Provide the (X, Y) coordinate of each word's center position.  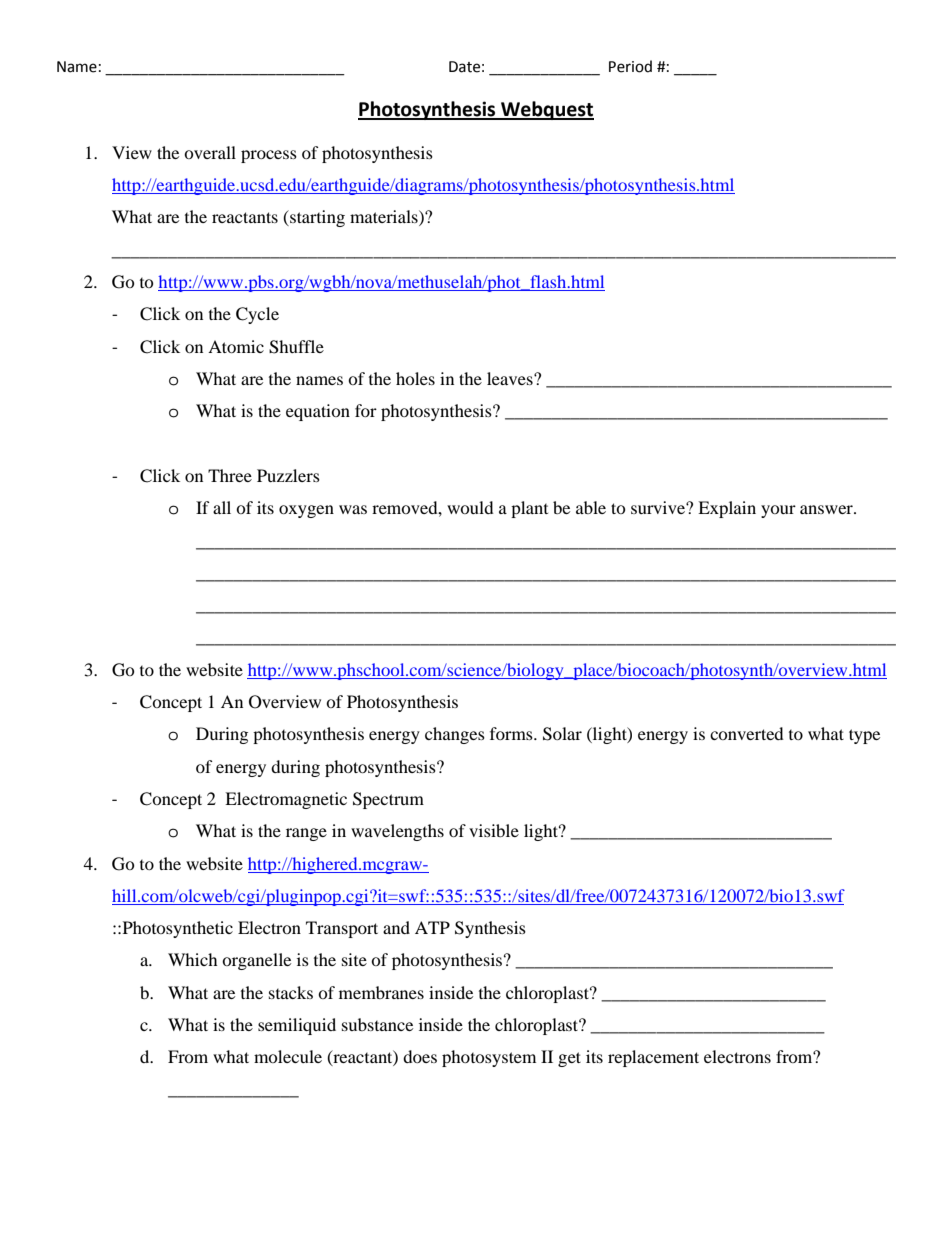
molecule (288, 1056)
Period (630, 66)
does (420, 1056)
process (269, 156)
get (569, 1059)
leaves (511, 378)
